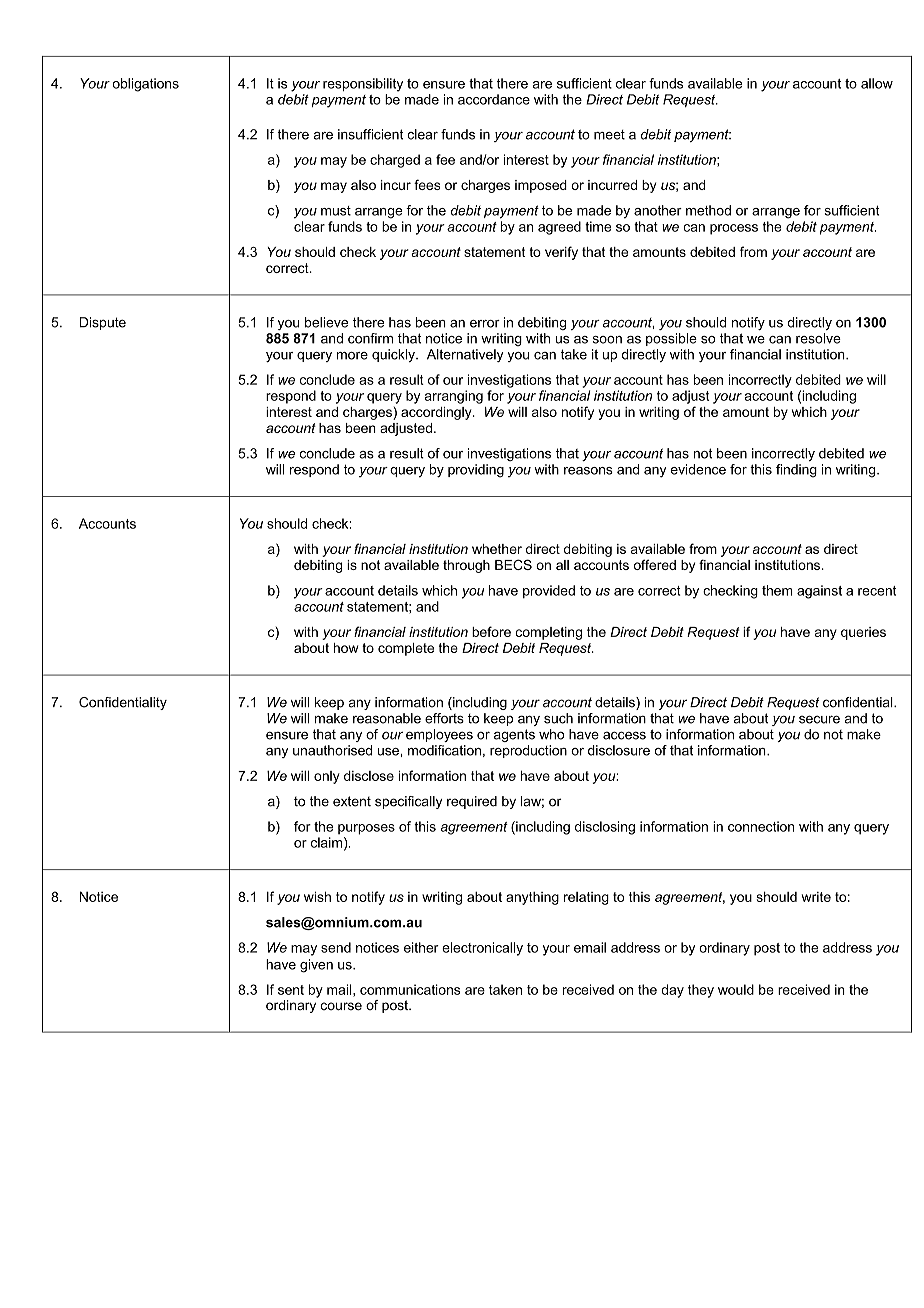 This screenshot has height=1308, width=924. I want to click on allow, so click(877, 83).
